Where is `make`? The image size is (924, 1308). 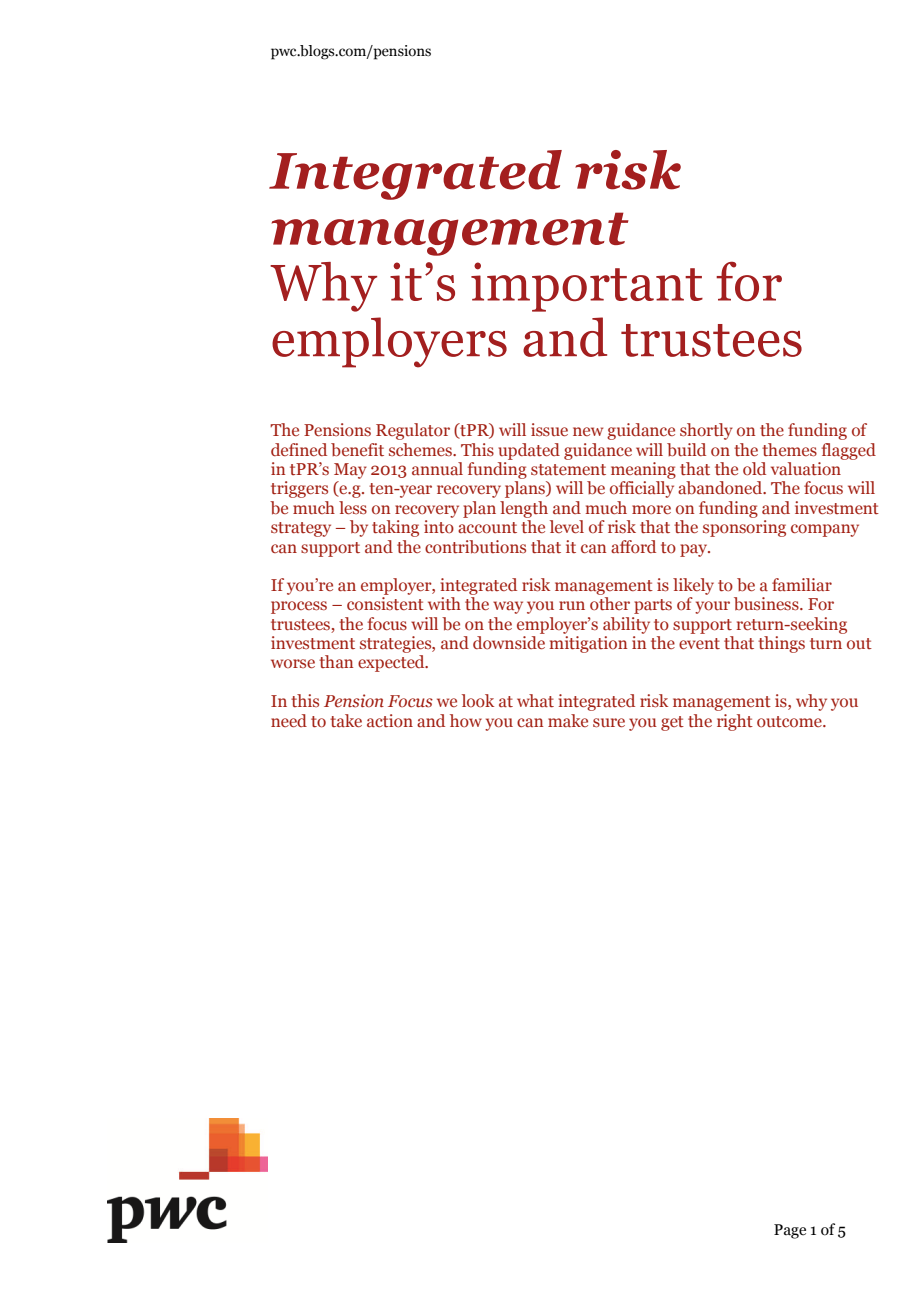 make is located at coordinates (568, 721).
